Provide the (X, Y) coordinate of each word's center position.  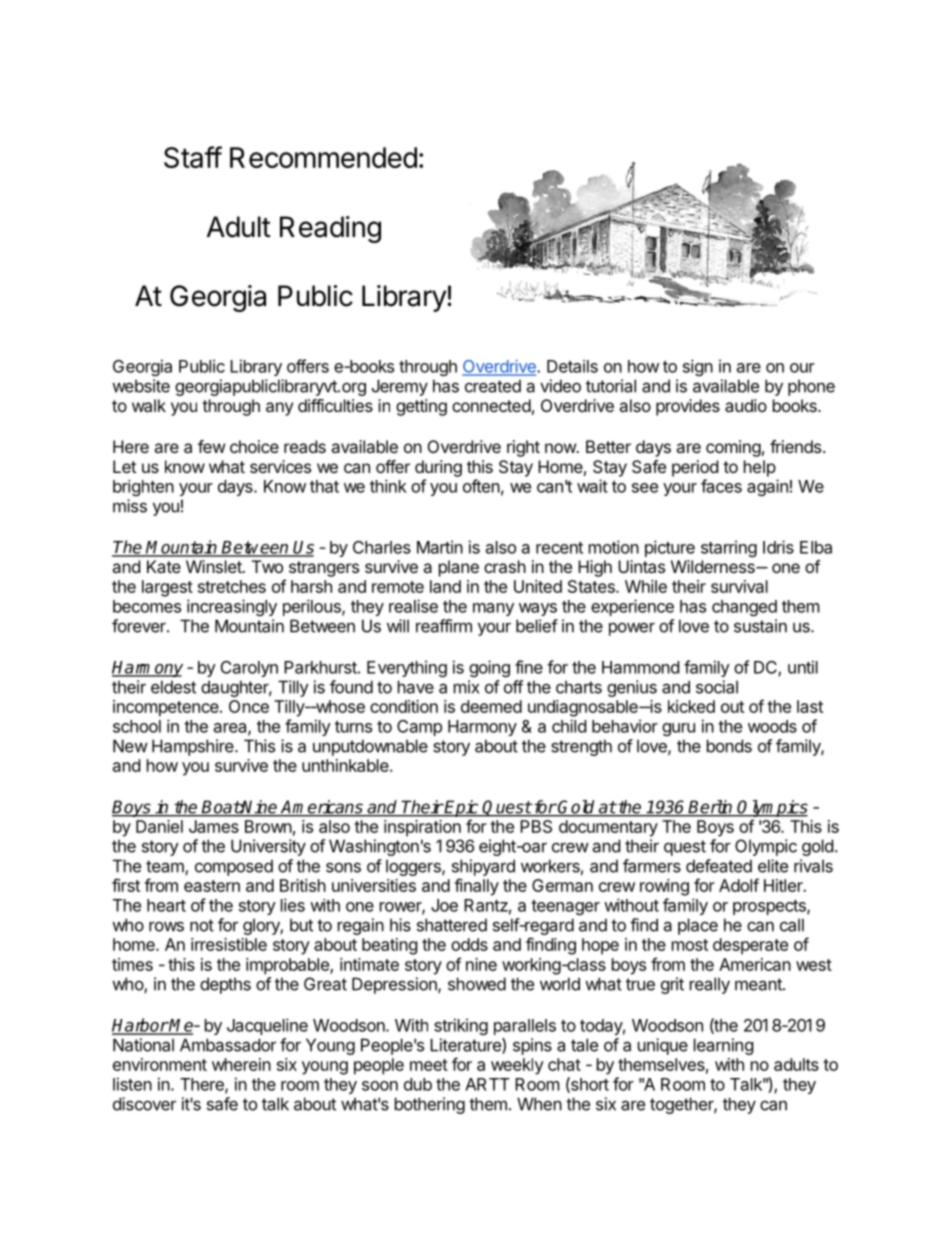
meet (429, 1065)
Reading (330, 229)
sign (698, 367)
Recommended (323, 157)
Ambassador (228, 1045)
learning (724, 1046)
